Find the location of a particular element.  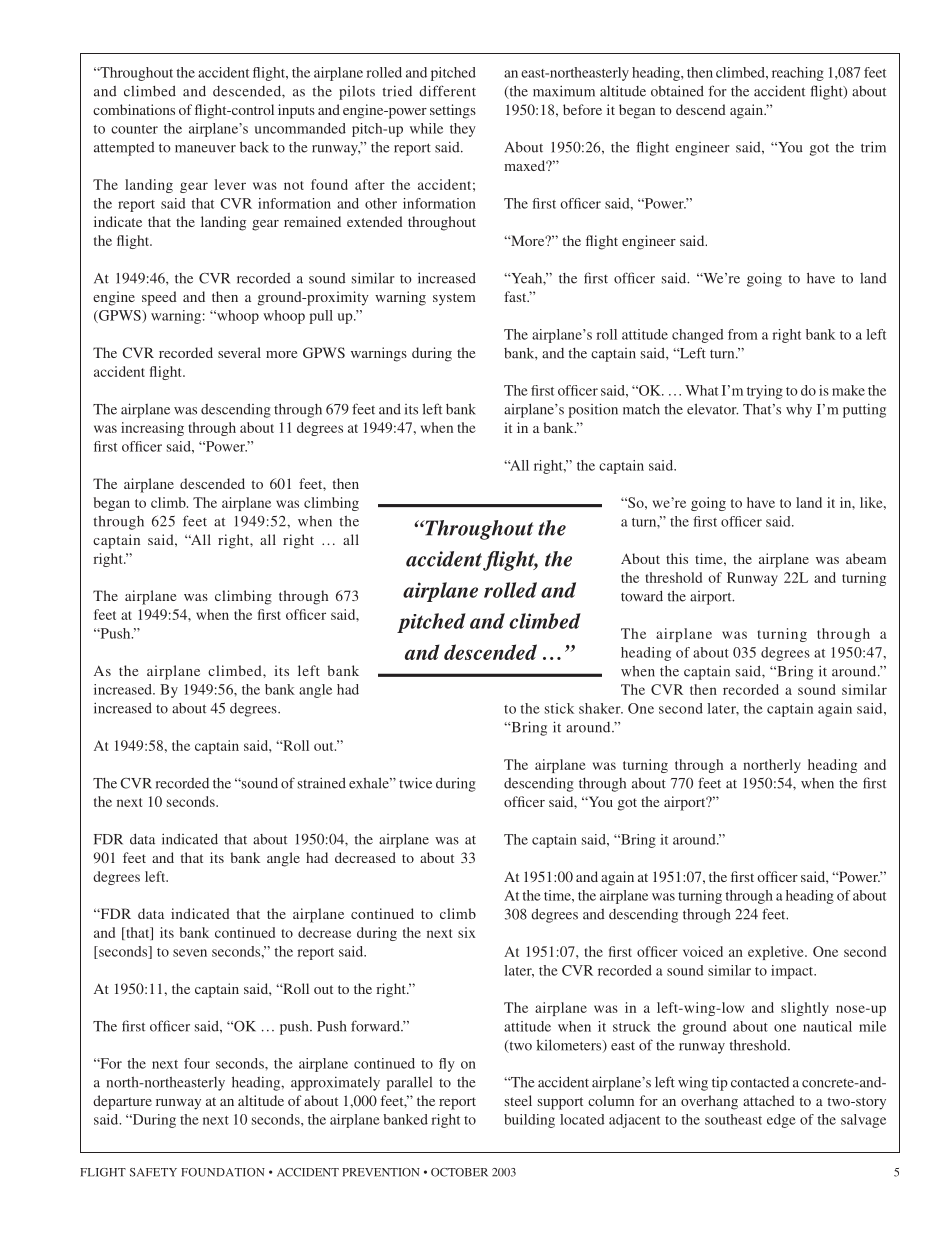

six is located at coordinates (467, 932).
